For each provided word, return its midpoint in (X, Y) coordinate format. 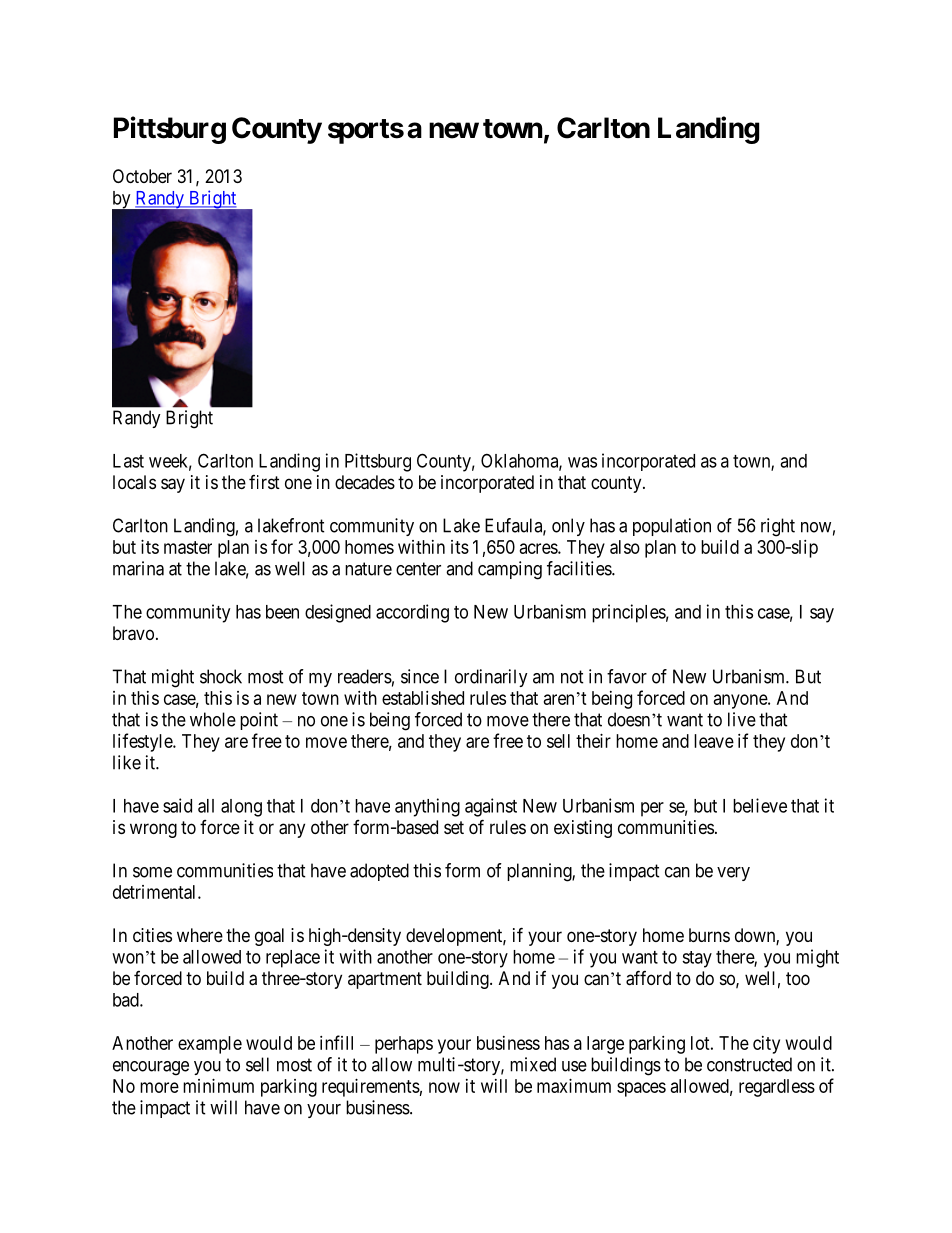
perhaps (404, 1045)
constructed (749, 1064)
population (672, 527)
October (142, 176)
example (210, 1045)
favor (627, 676)
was (582, 462)
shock (221, 676)
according (412, 613)
